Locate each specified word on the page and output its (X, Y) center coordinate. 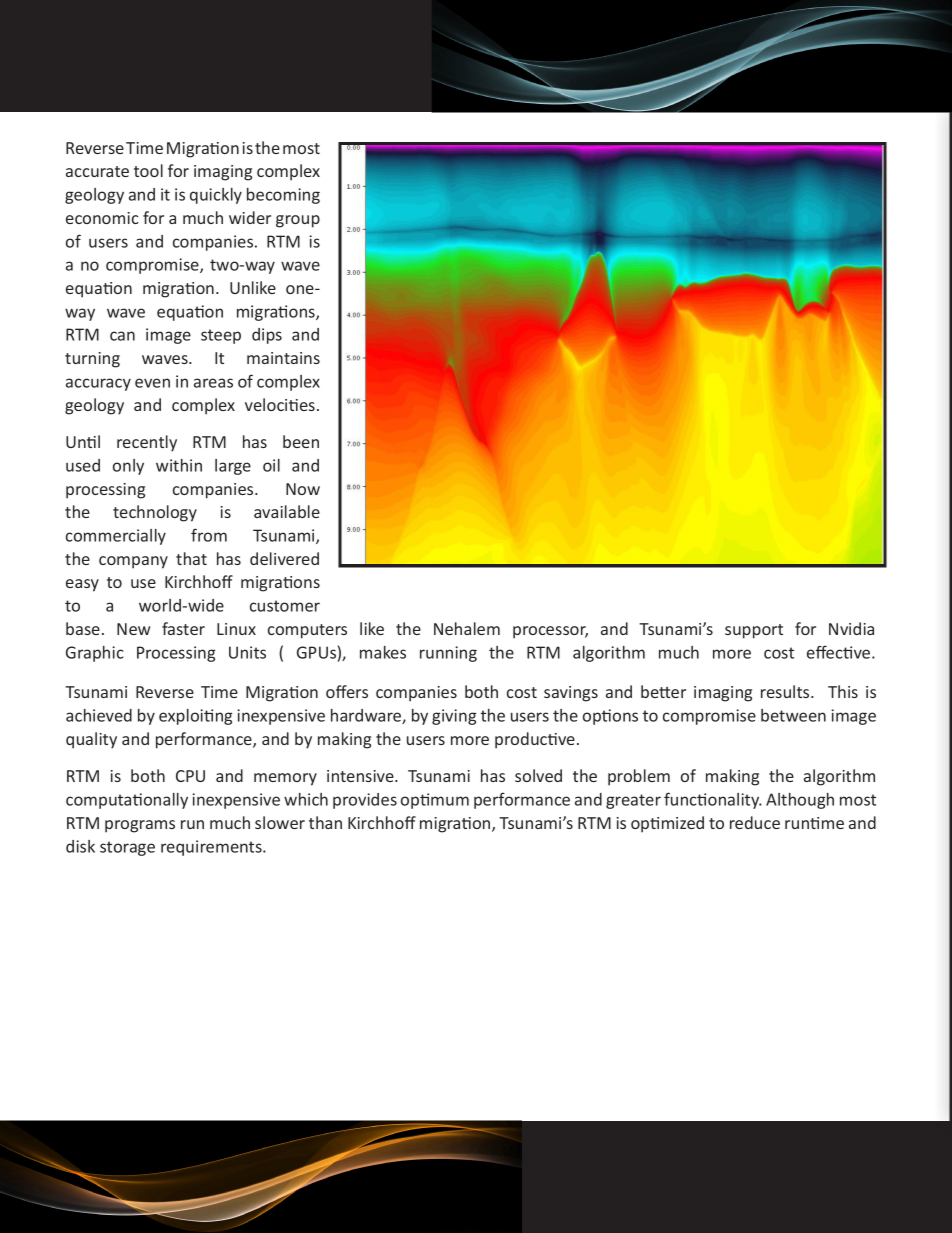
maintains (283, 358)
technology (155, 513)
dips (267, 336)
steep (221, 336)
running (448, 654)
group (298, 221)
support (754, 631)
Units (247, 652)
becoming (283, 196)
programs (140, 826)
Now (303, 489)
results (786, 691)
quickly (216, 196)
